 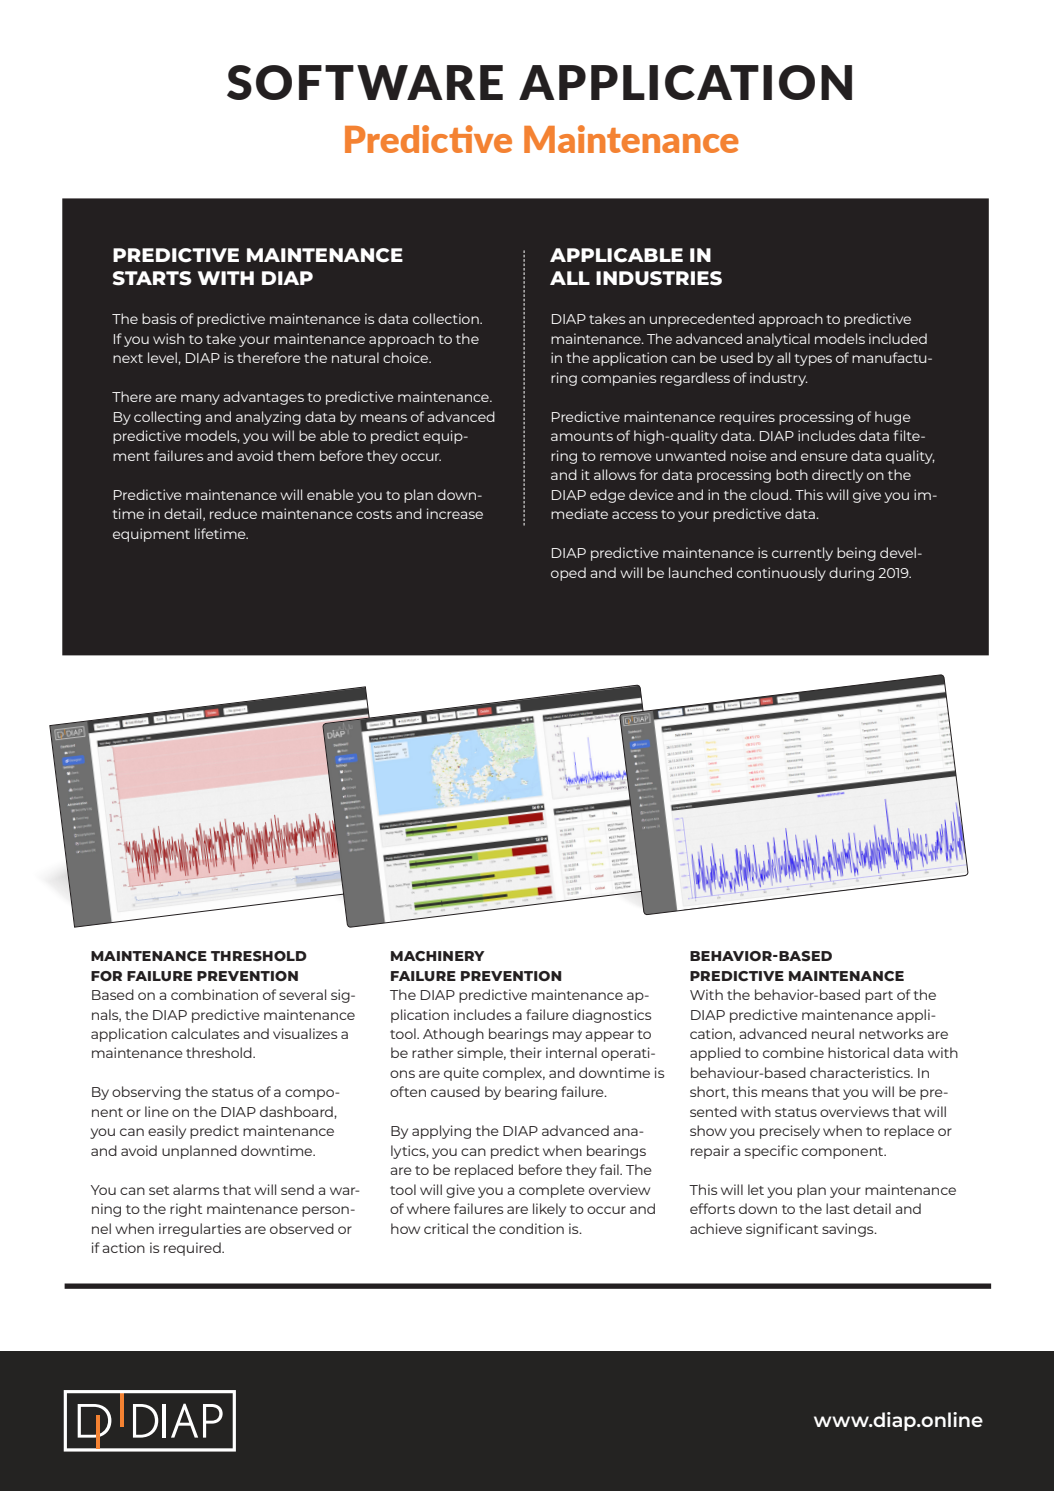 I want to click on INDUSTRIES, so click(x=659, y=278).
